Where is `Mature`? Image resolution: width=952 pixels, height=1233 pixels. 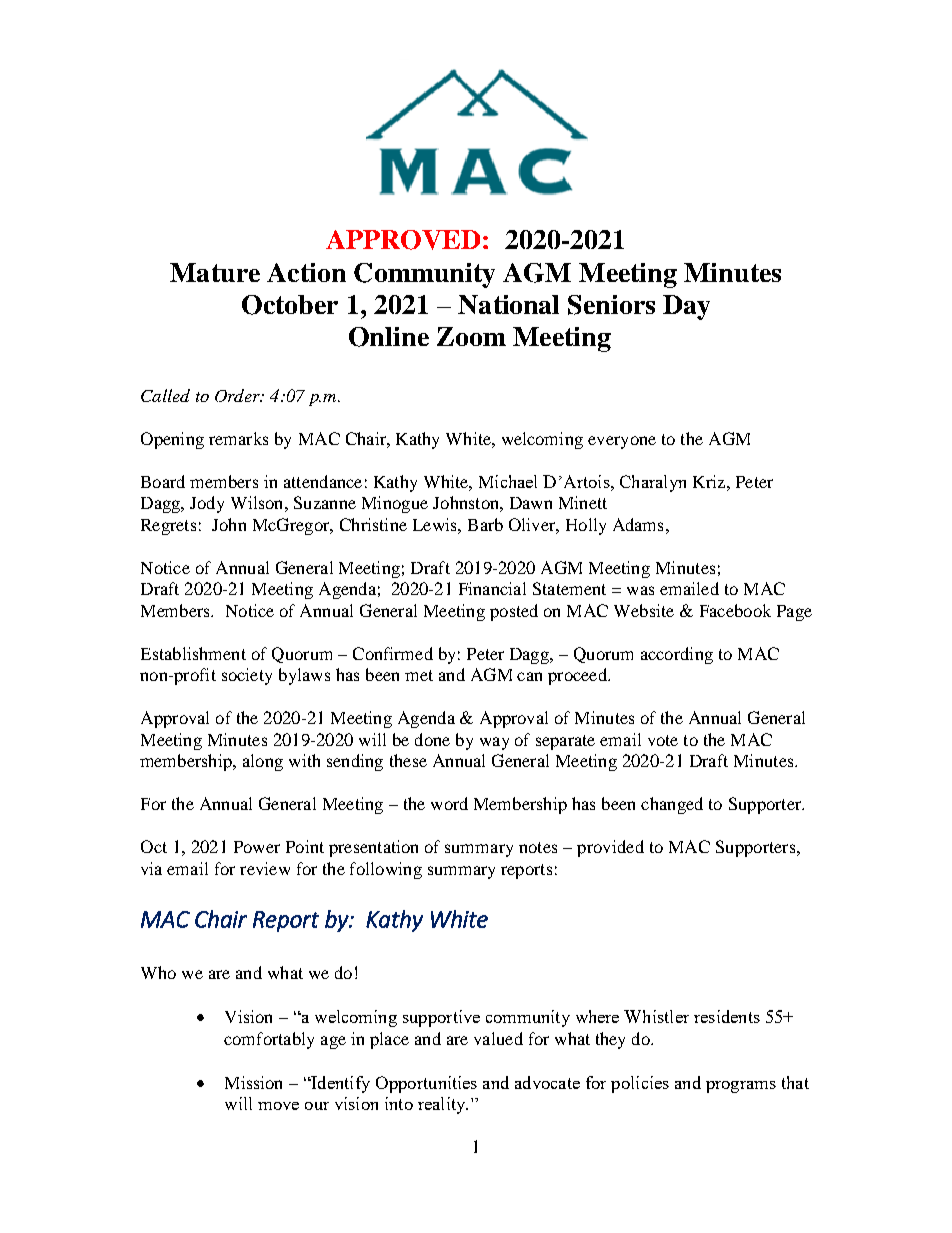 Mature is located at coordinates (215, 272).
